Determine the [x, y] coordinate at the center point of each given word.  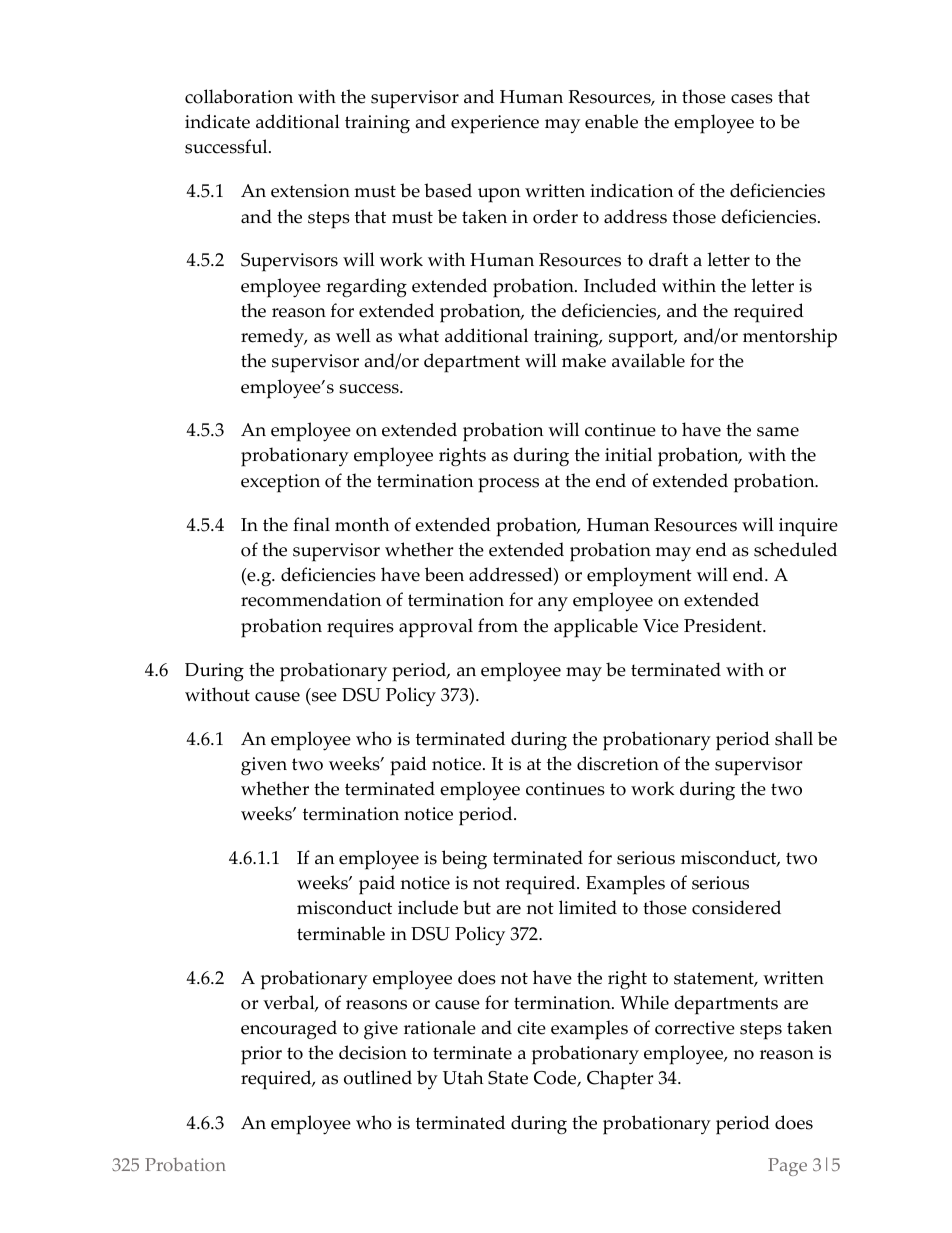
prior [261, 1055]
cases [752, 99]
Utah [463, 1077]
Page [787, 1167]
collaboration [239, 96]
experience [495, 124]
